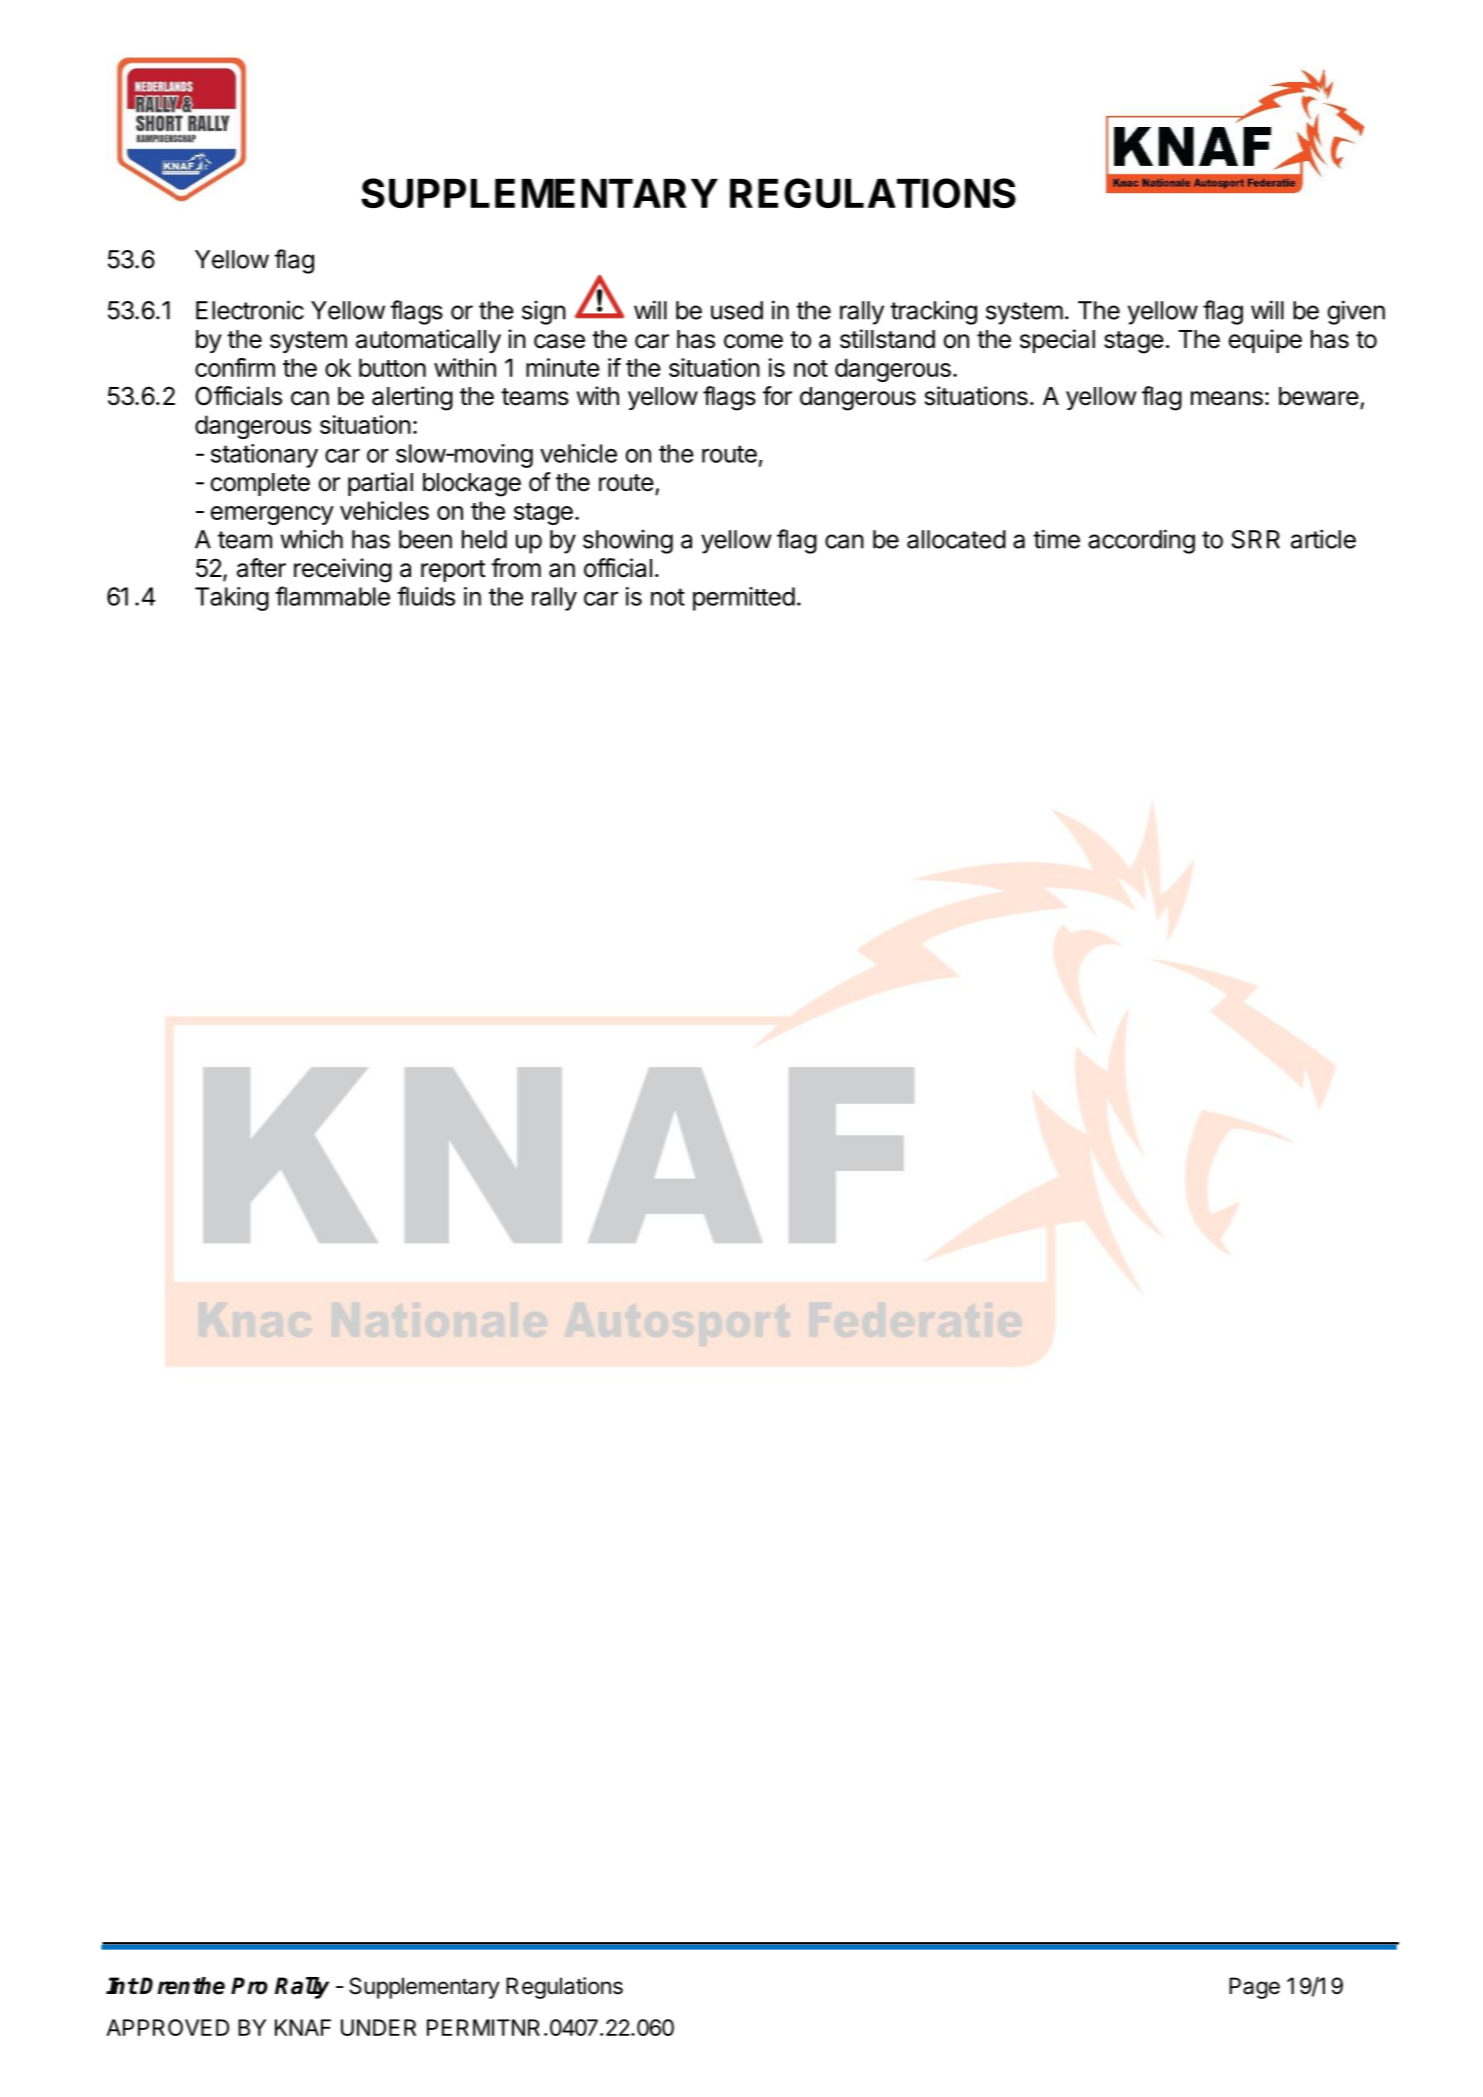 The height and width of the image is (2097, 1483). Describe the element at coordinates (182, 1986) in the image. I see `Drenthe` at that location.
